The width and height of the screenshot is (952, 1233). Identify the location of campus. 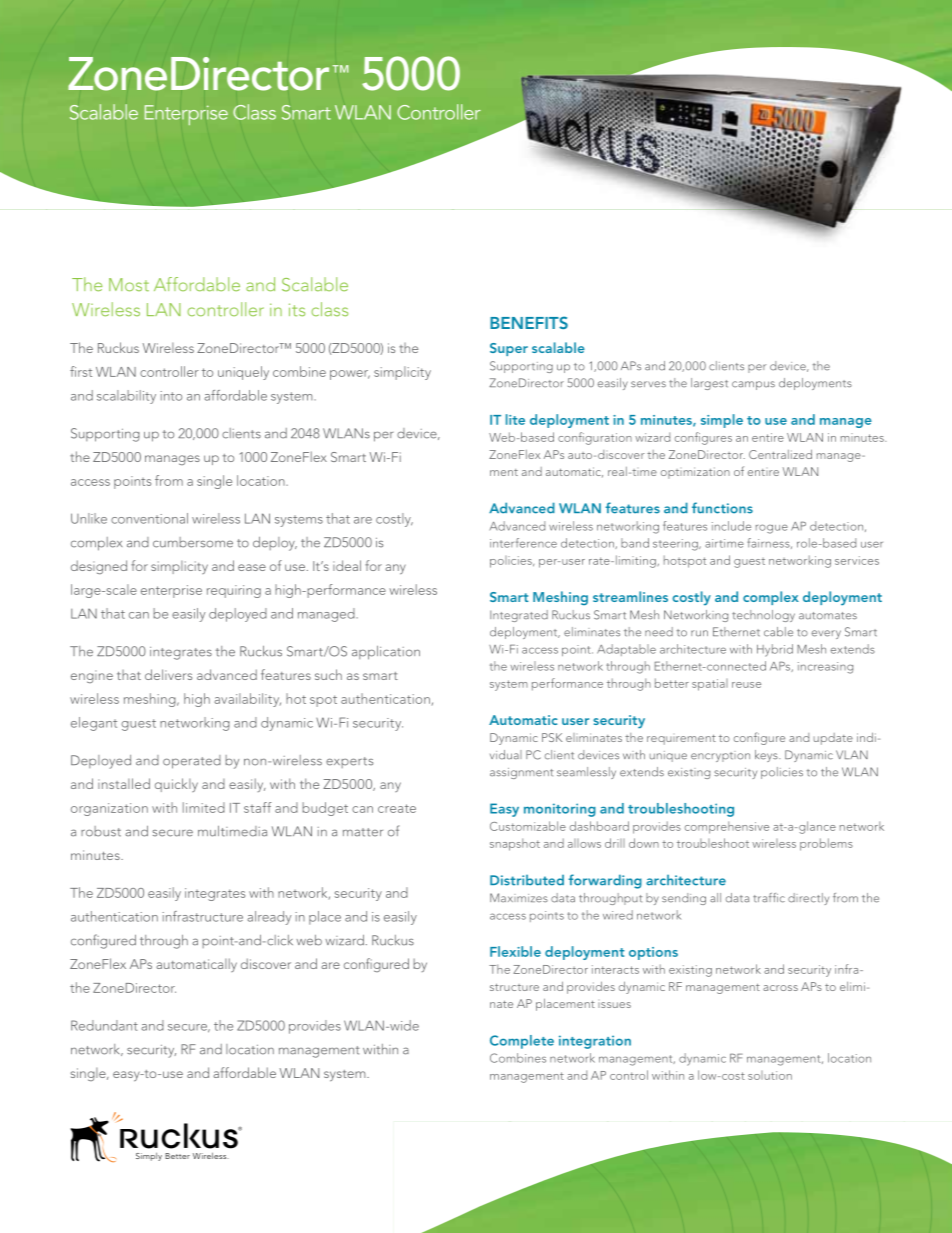
(753, 385).
